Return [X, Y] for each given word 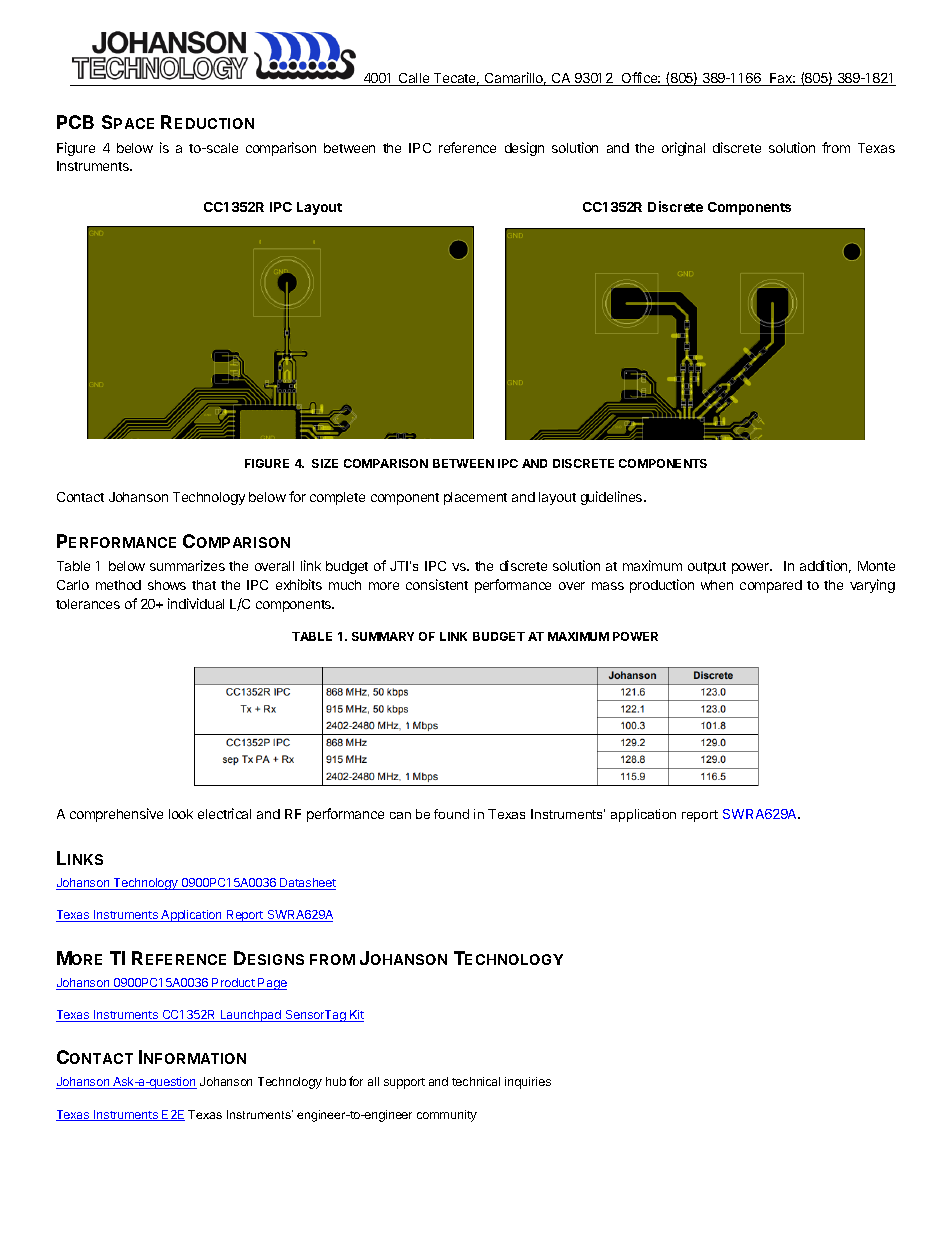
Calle [414, 79]
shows [167, 585]
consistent [437, 584]
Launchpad [251, 1016]
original [683, 149]
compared [771, 586]
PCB [75, 122]
